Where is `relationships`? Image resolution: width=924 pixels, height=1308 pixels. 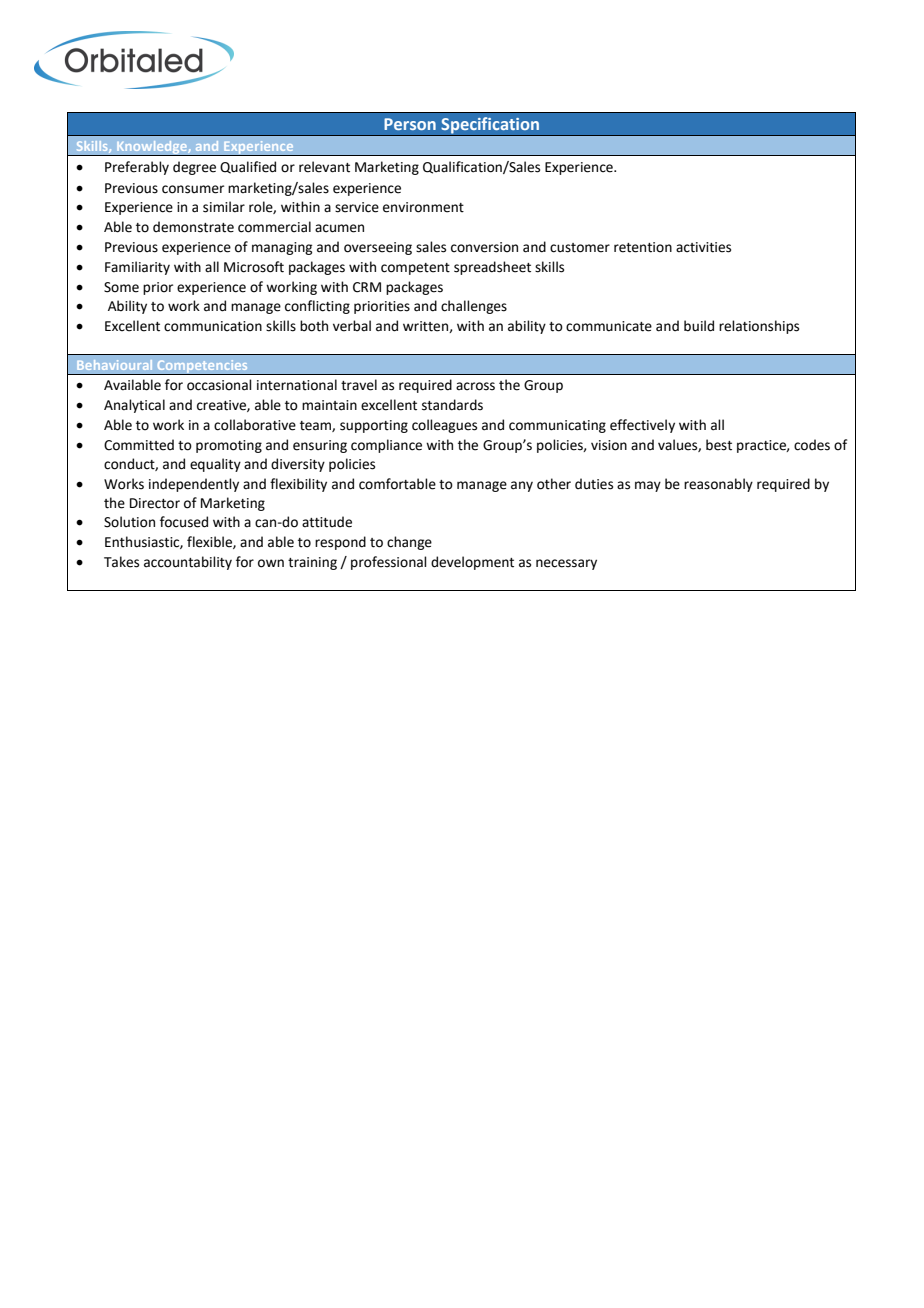
relationships is located at coordinates (759, 327).
